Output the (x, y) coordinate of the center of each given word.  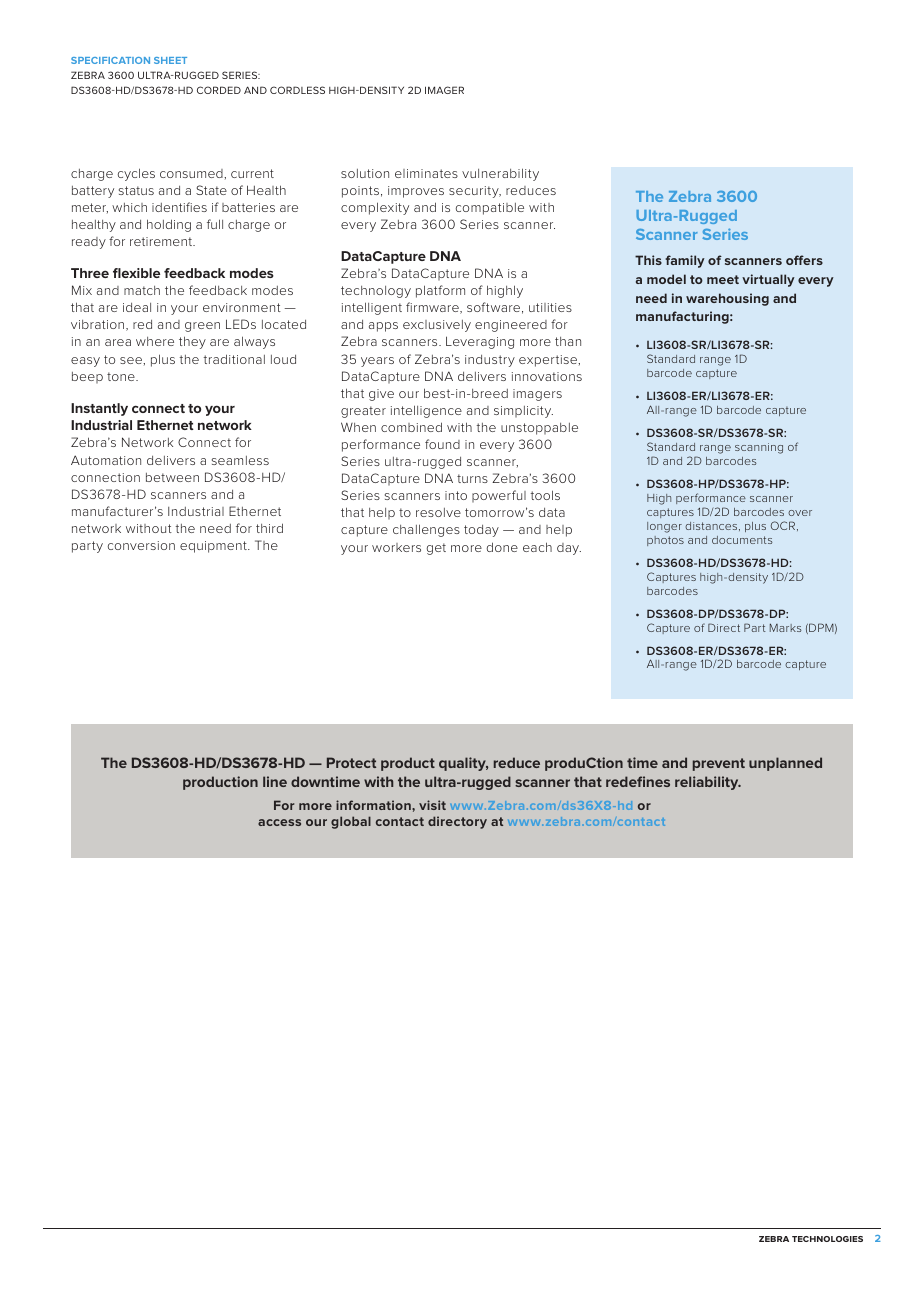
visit (432, 805)
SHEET (170, 60)
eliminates (426, 173)
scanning (759, 448)
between (172, 477)
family (685, 261)
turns (472, 478)
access (279, 822)
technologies (827, 1239)
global (351, 822)
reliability (708, 783)
